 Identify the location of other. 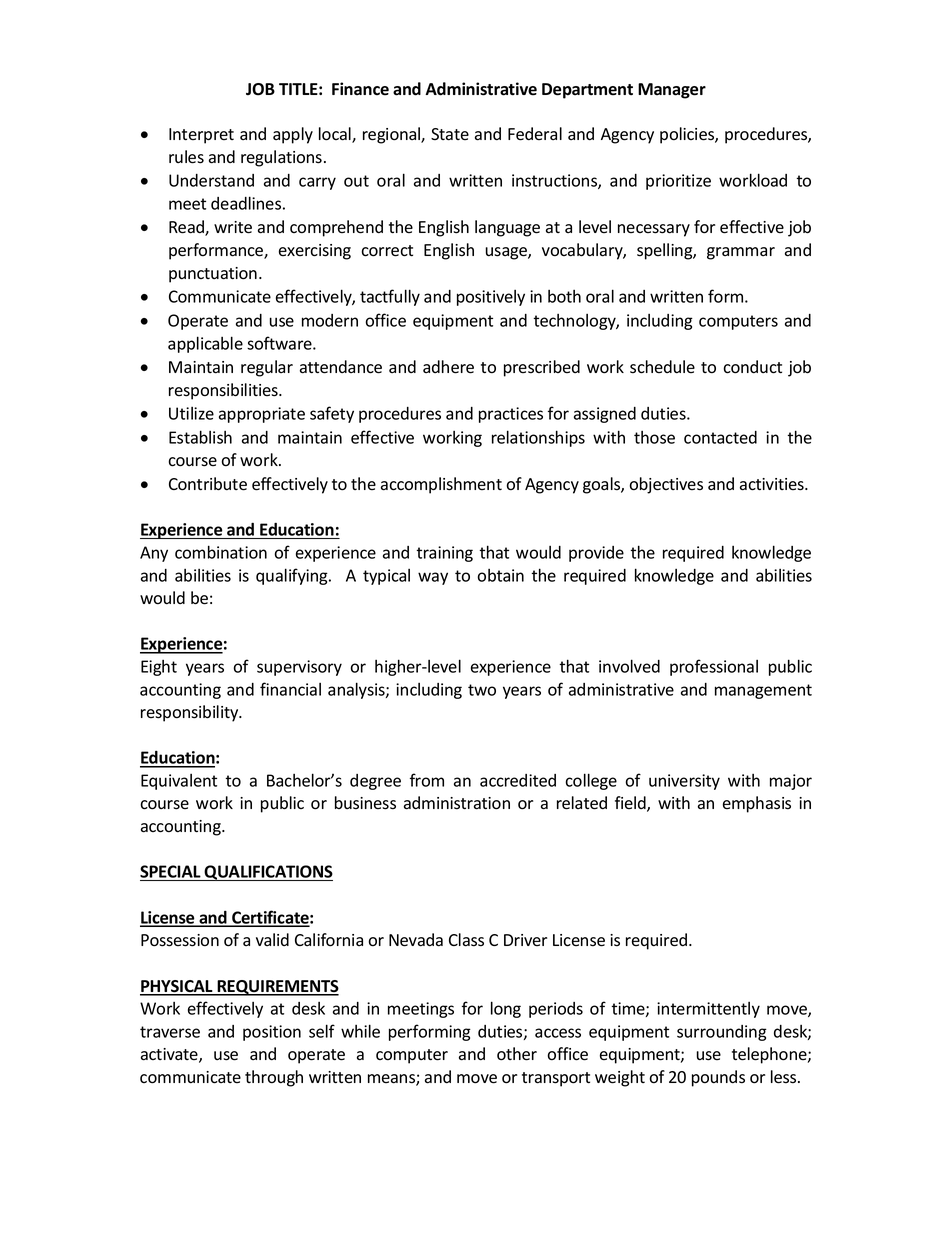
(517, 1054).
